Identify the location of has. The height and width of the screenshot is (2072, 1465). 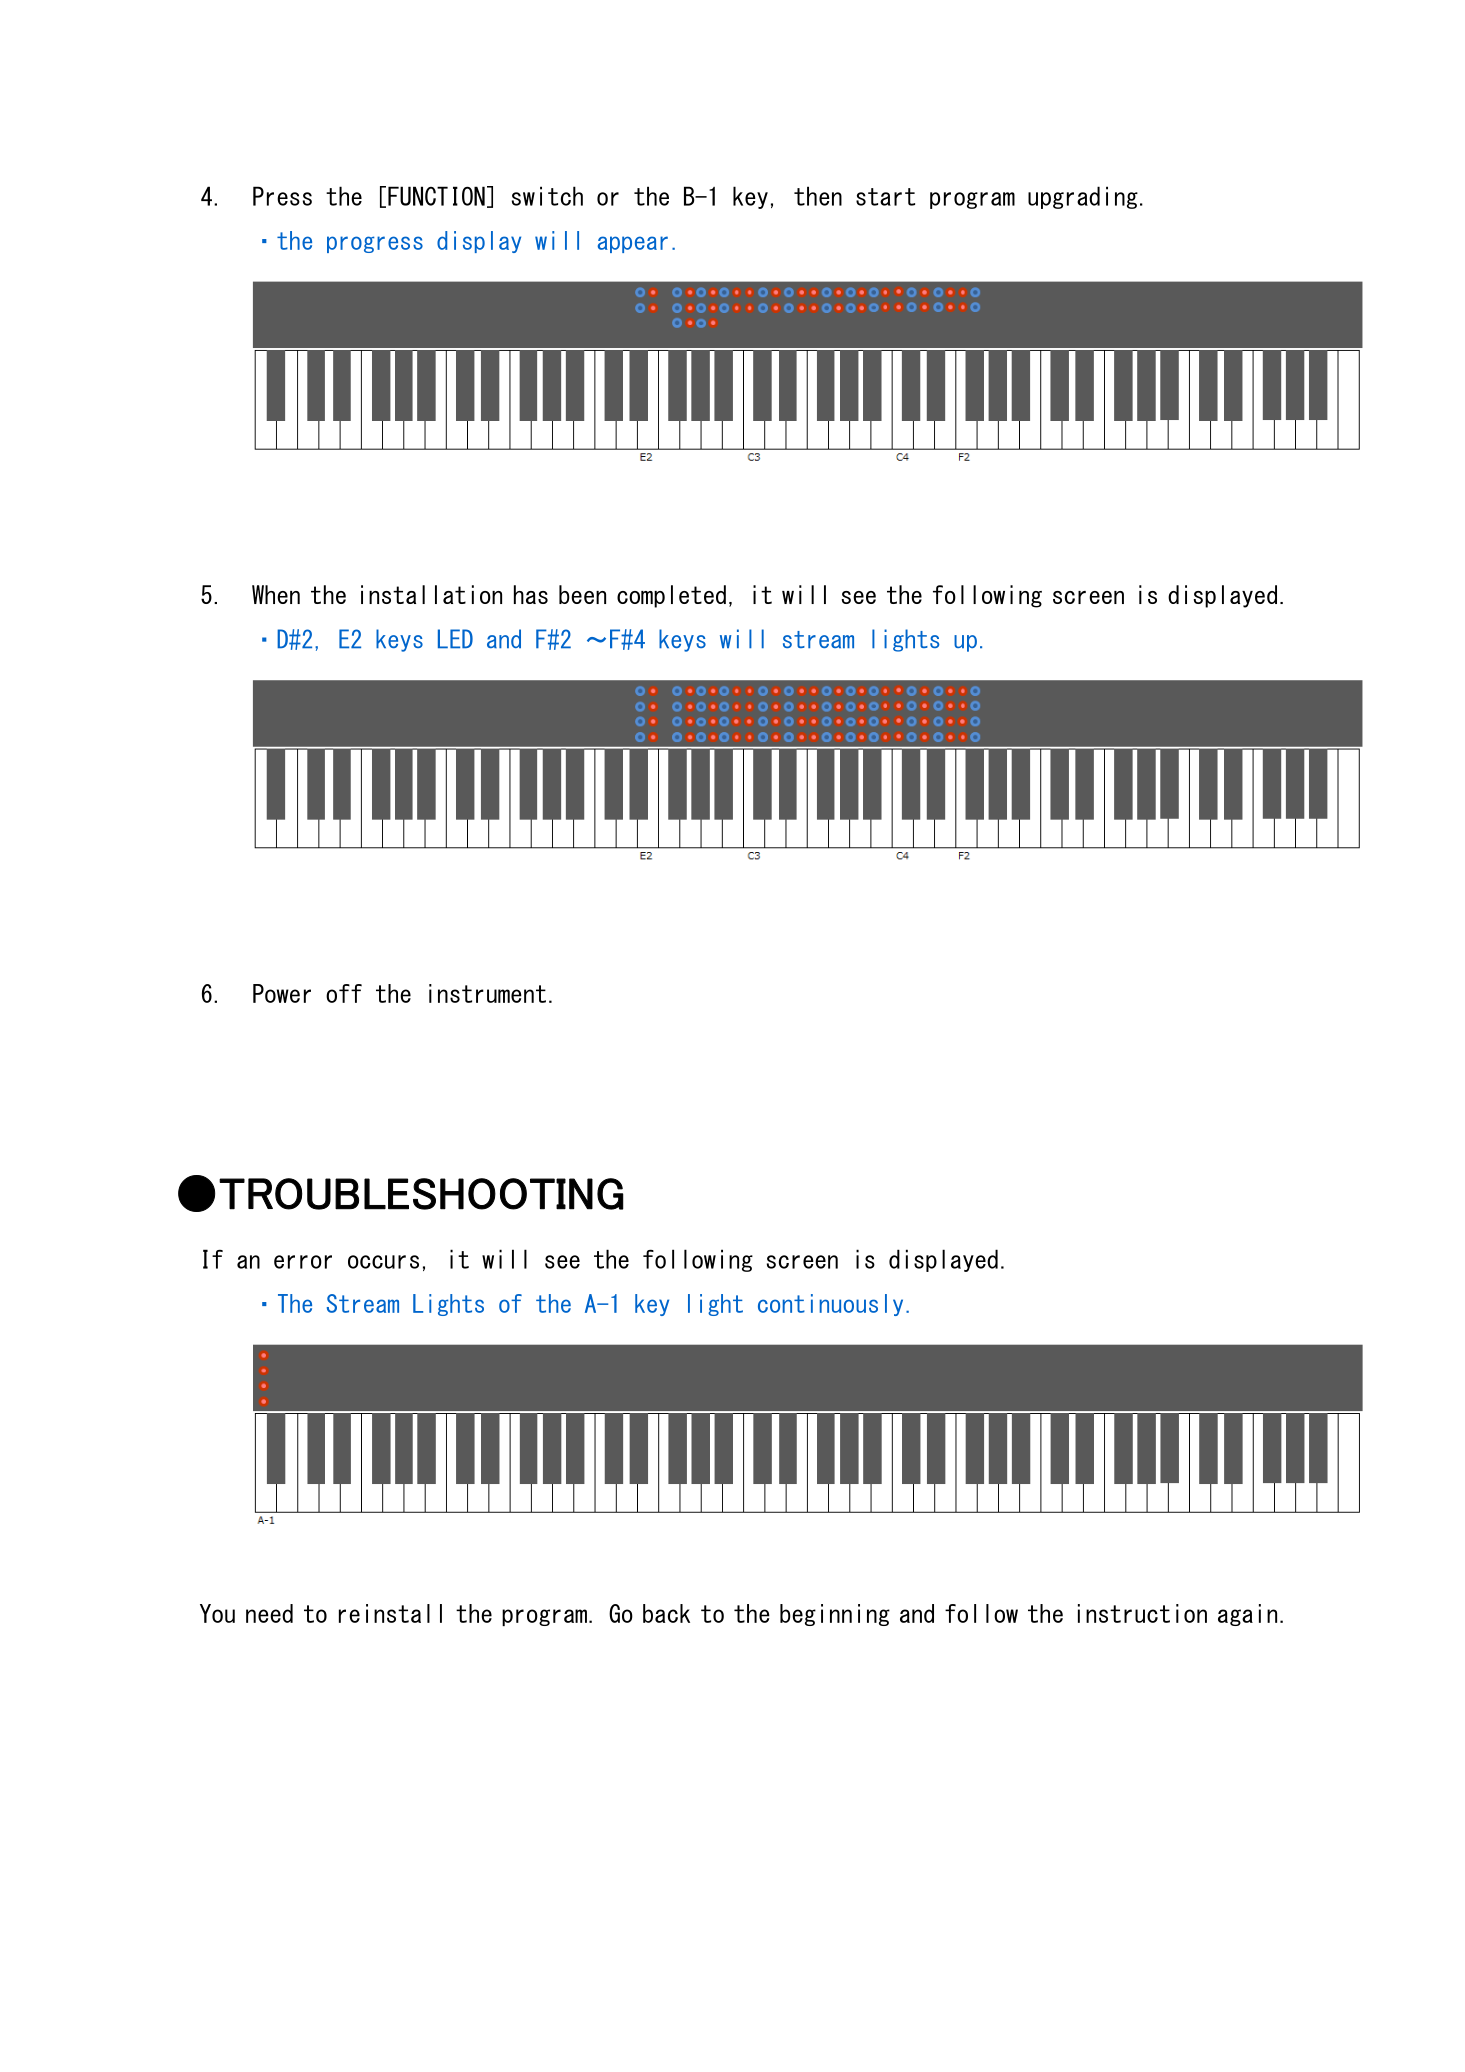
(531, 594).
